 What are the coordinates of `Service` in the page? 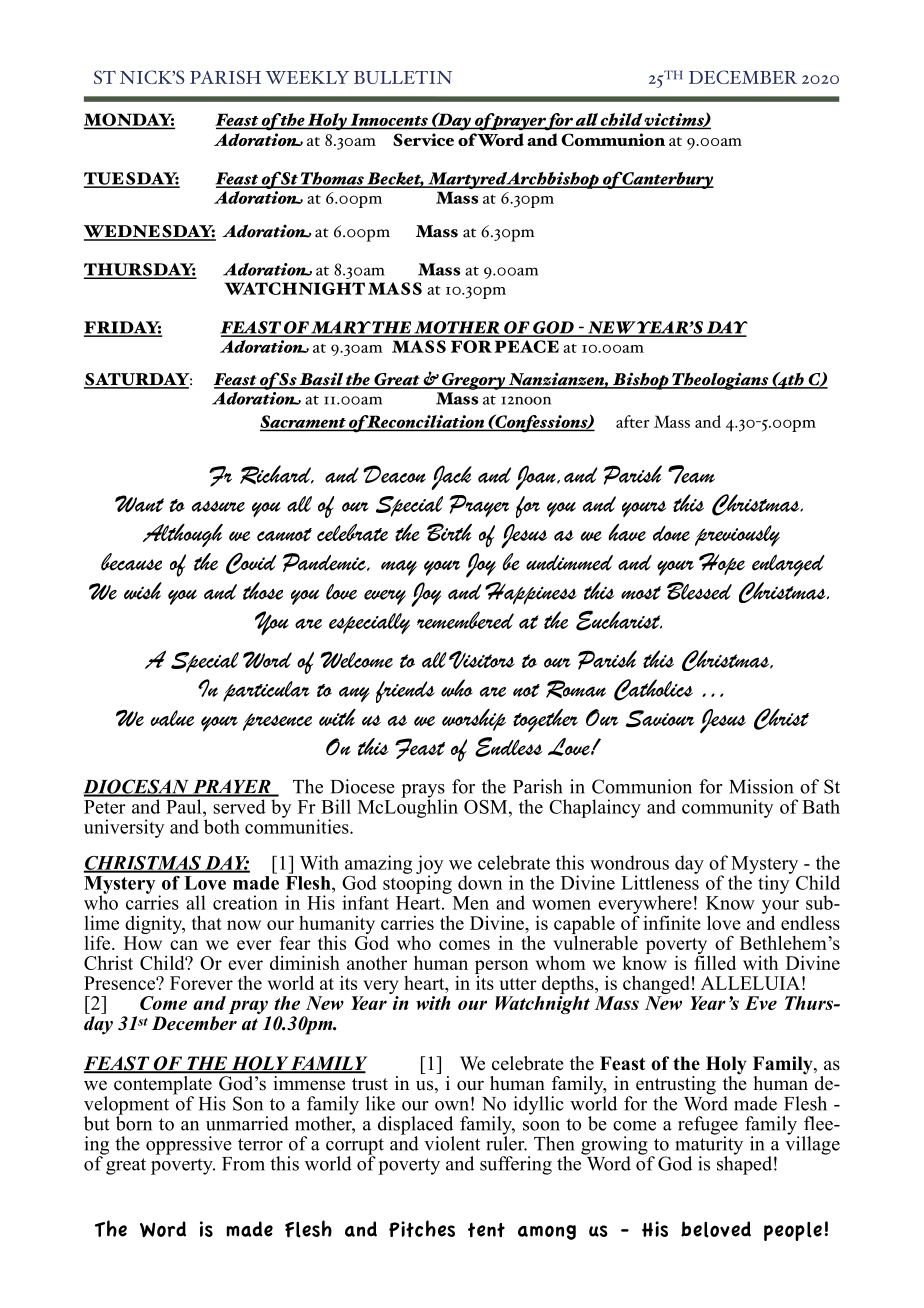 It's located at (423, 139).
